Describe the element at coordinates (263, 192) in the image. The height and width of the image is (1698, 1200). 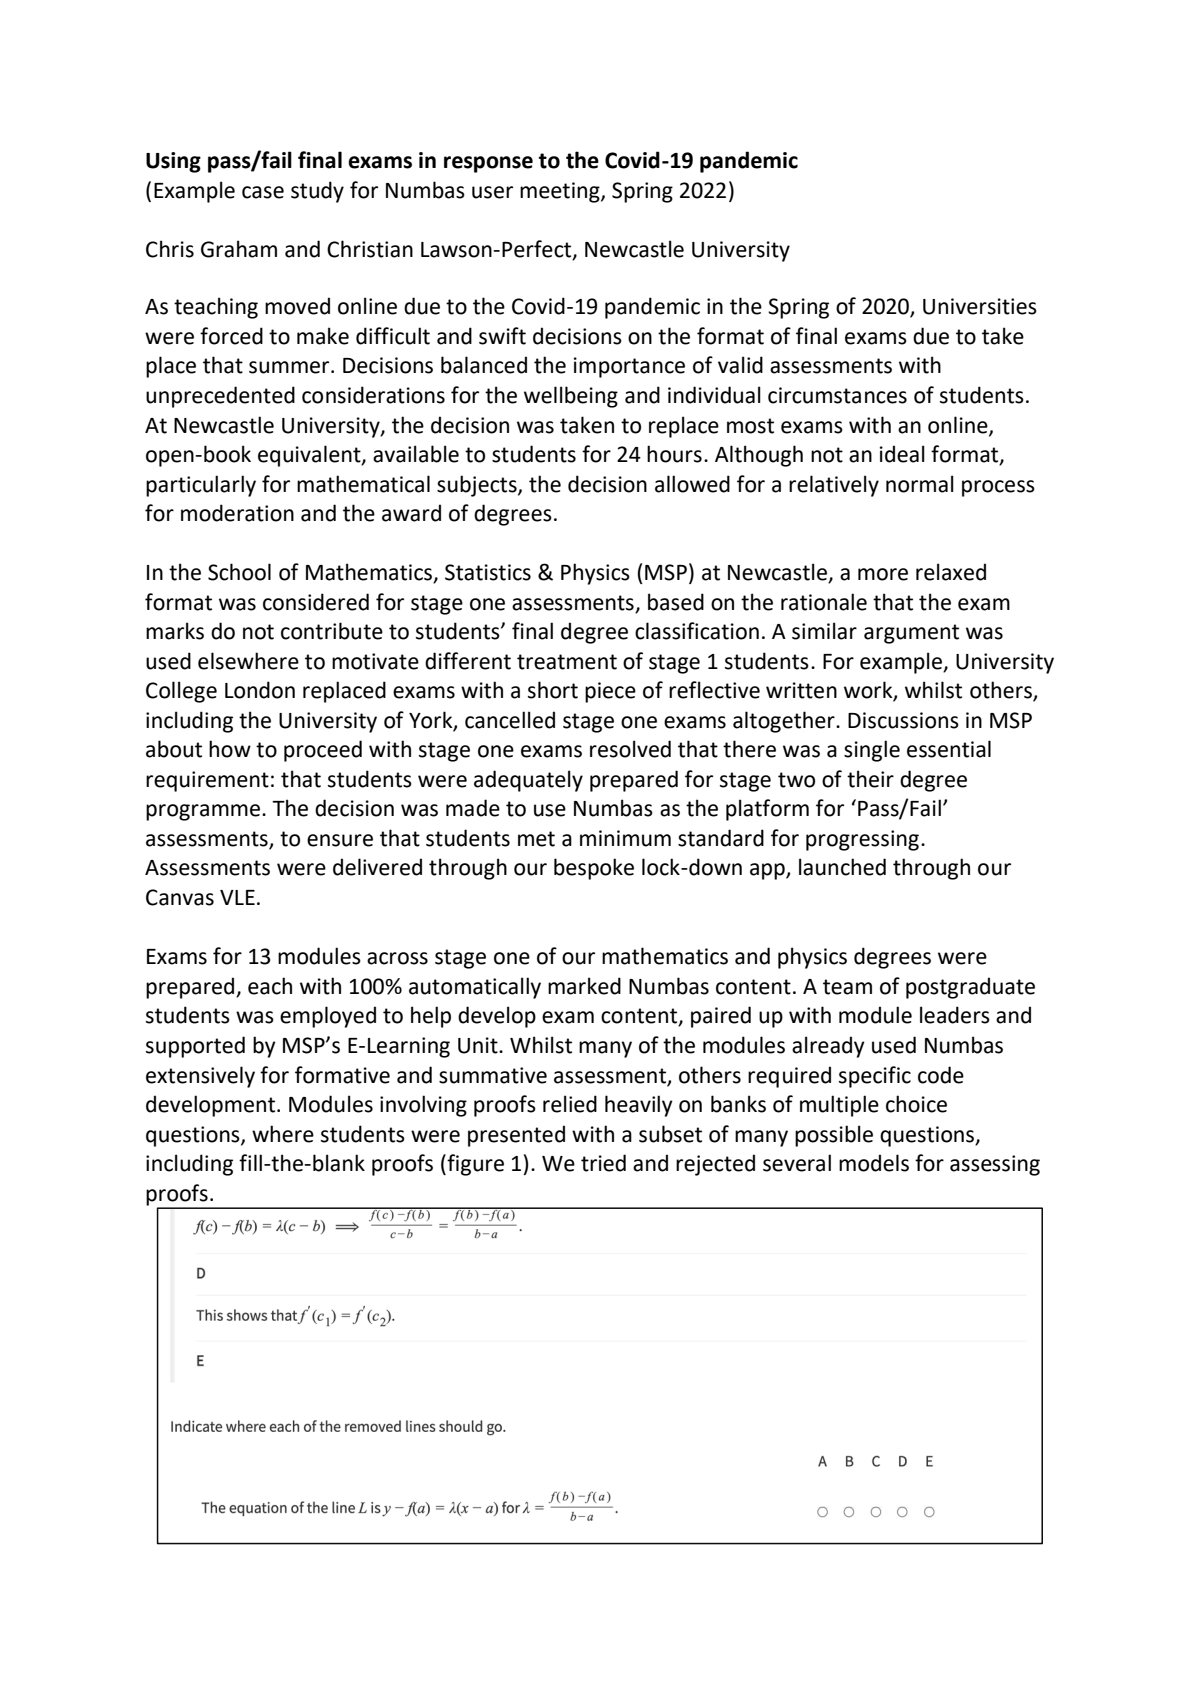
I see `case` at that location.
